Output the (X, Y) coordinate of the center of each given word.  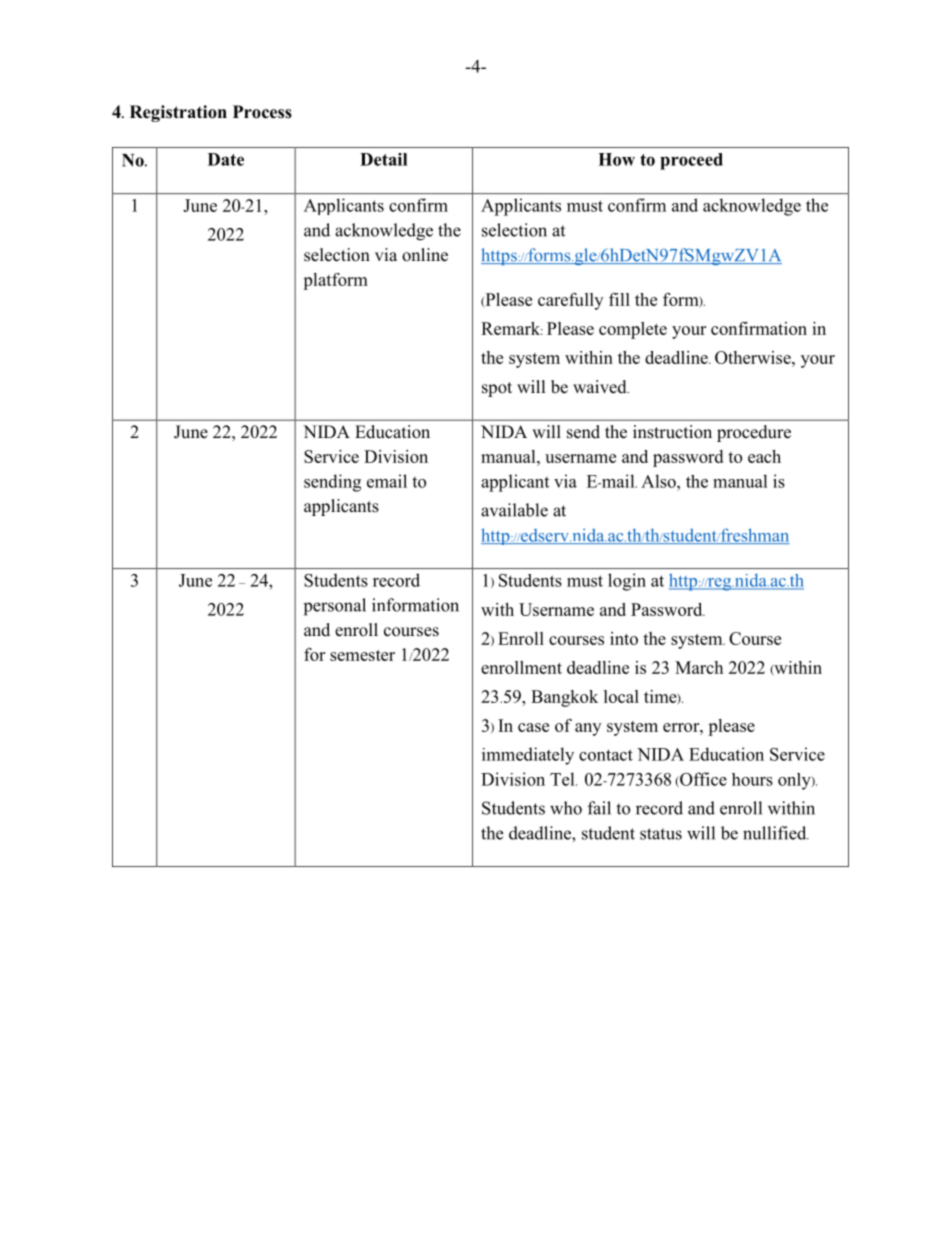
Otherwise (754, 357)
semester (362, 655)
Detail (383, 159)
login (627, 582)
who (566, 808)
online (425, 255)
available (514, 510)
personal (335, 607)
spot (497, 389)
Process (262, 112)
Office (702, 779)
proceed (691, 161)
